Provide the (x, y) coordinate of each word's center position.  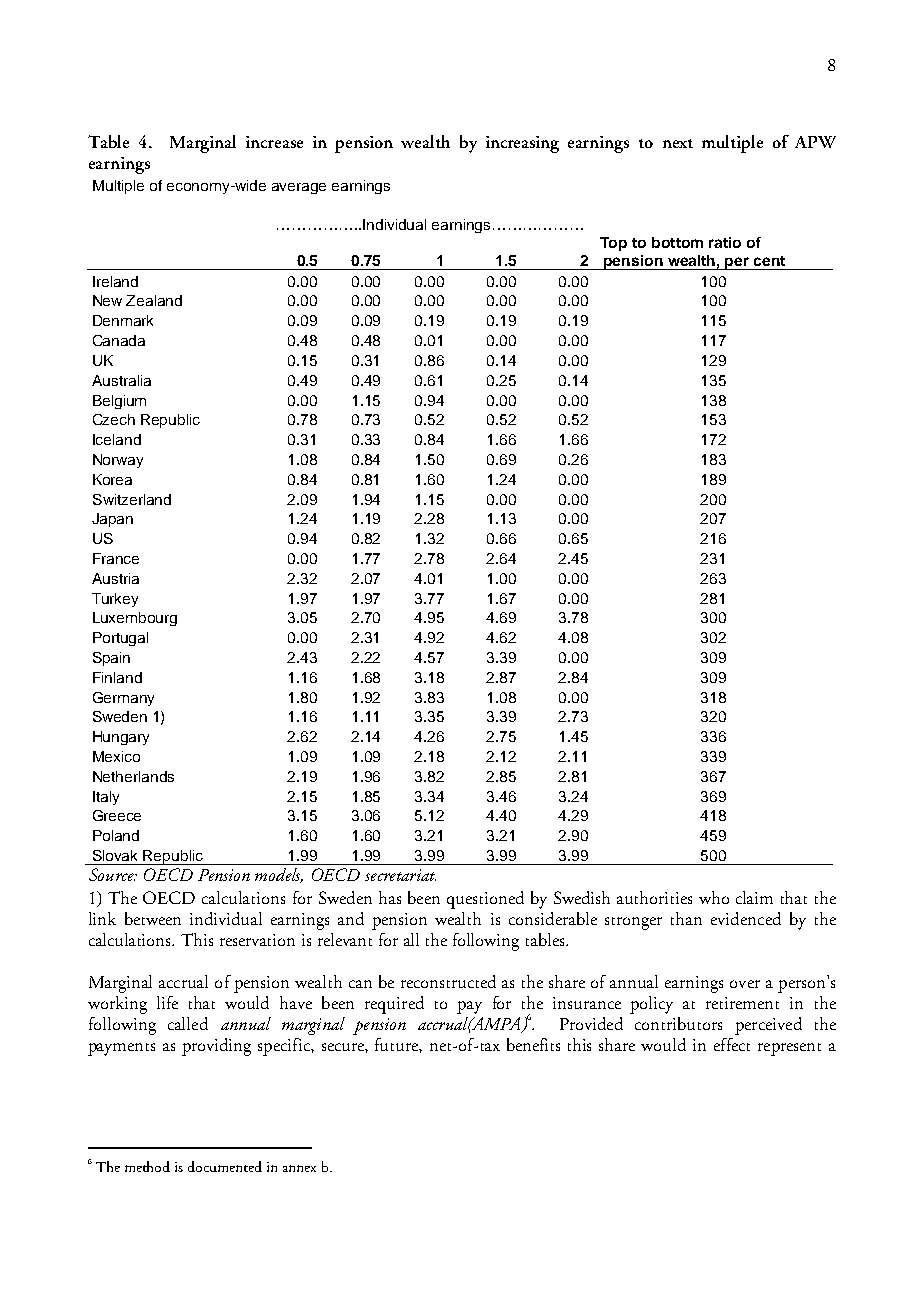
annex (299, 1168)
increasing (522, 144)
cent (769, 261)
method (147, 1166)
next (678, 143)
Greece (117, 815)
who (714, 897)
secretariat (400, 875)
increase (274, 142)
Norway (118, 461)
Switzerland (132, 499)
